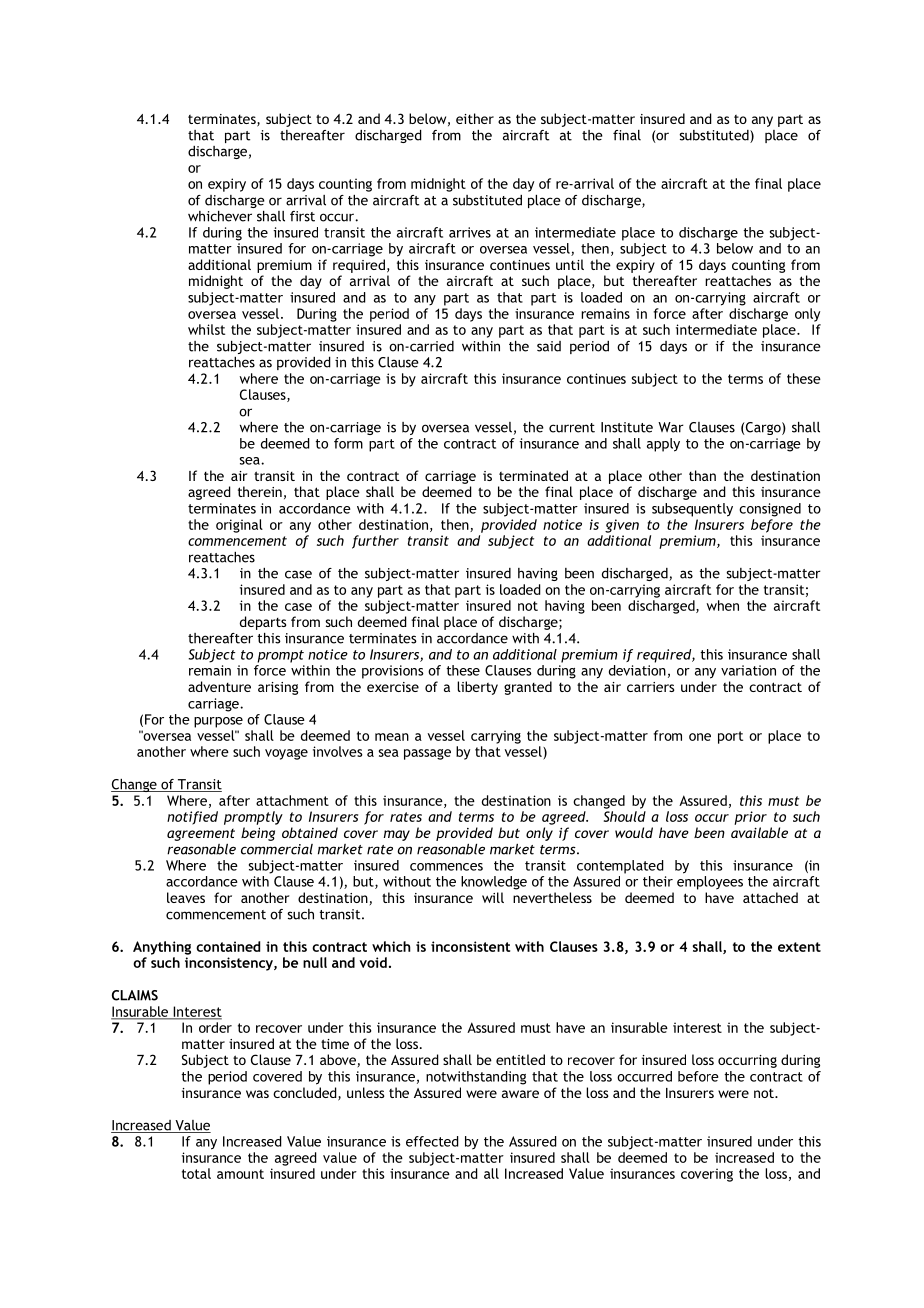 The image size is (924, 1308). I want to click on first, so click(302, 216).
